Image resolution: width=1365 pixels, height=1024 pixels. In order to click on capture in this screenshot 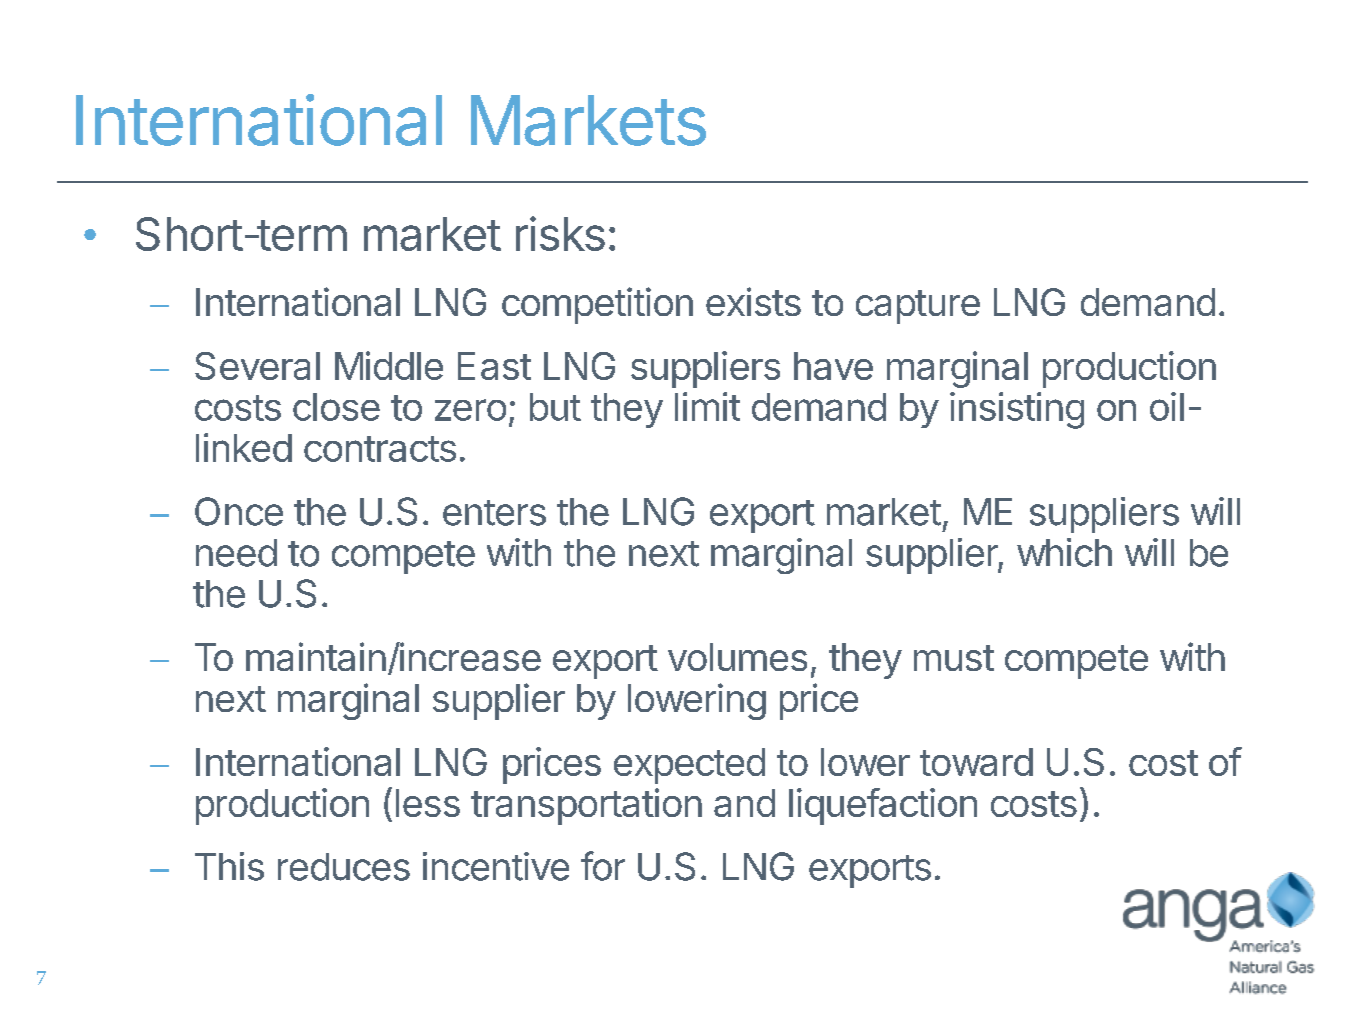, I will do `click(918, 307)`.
